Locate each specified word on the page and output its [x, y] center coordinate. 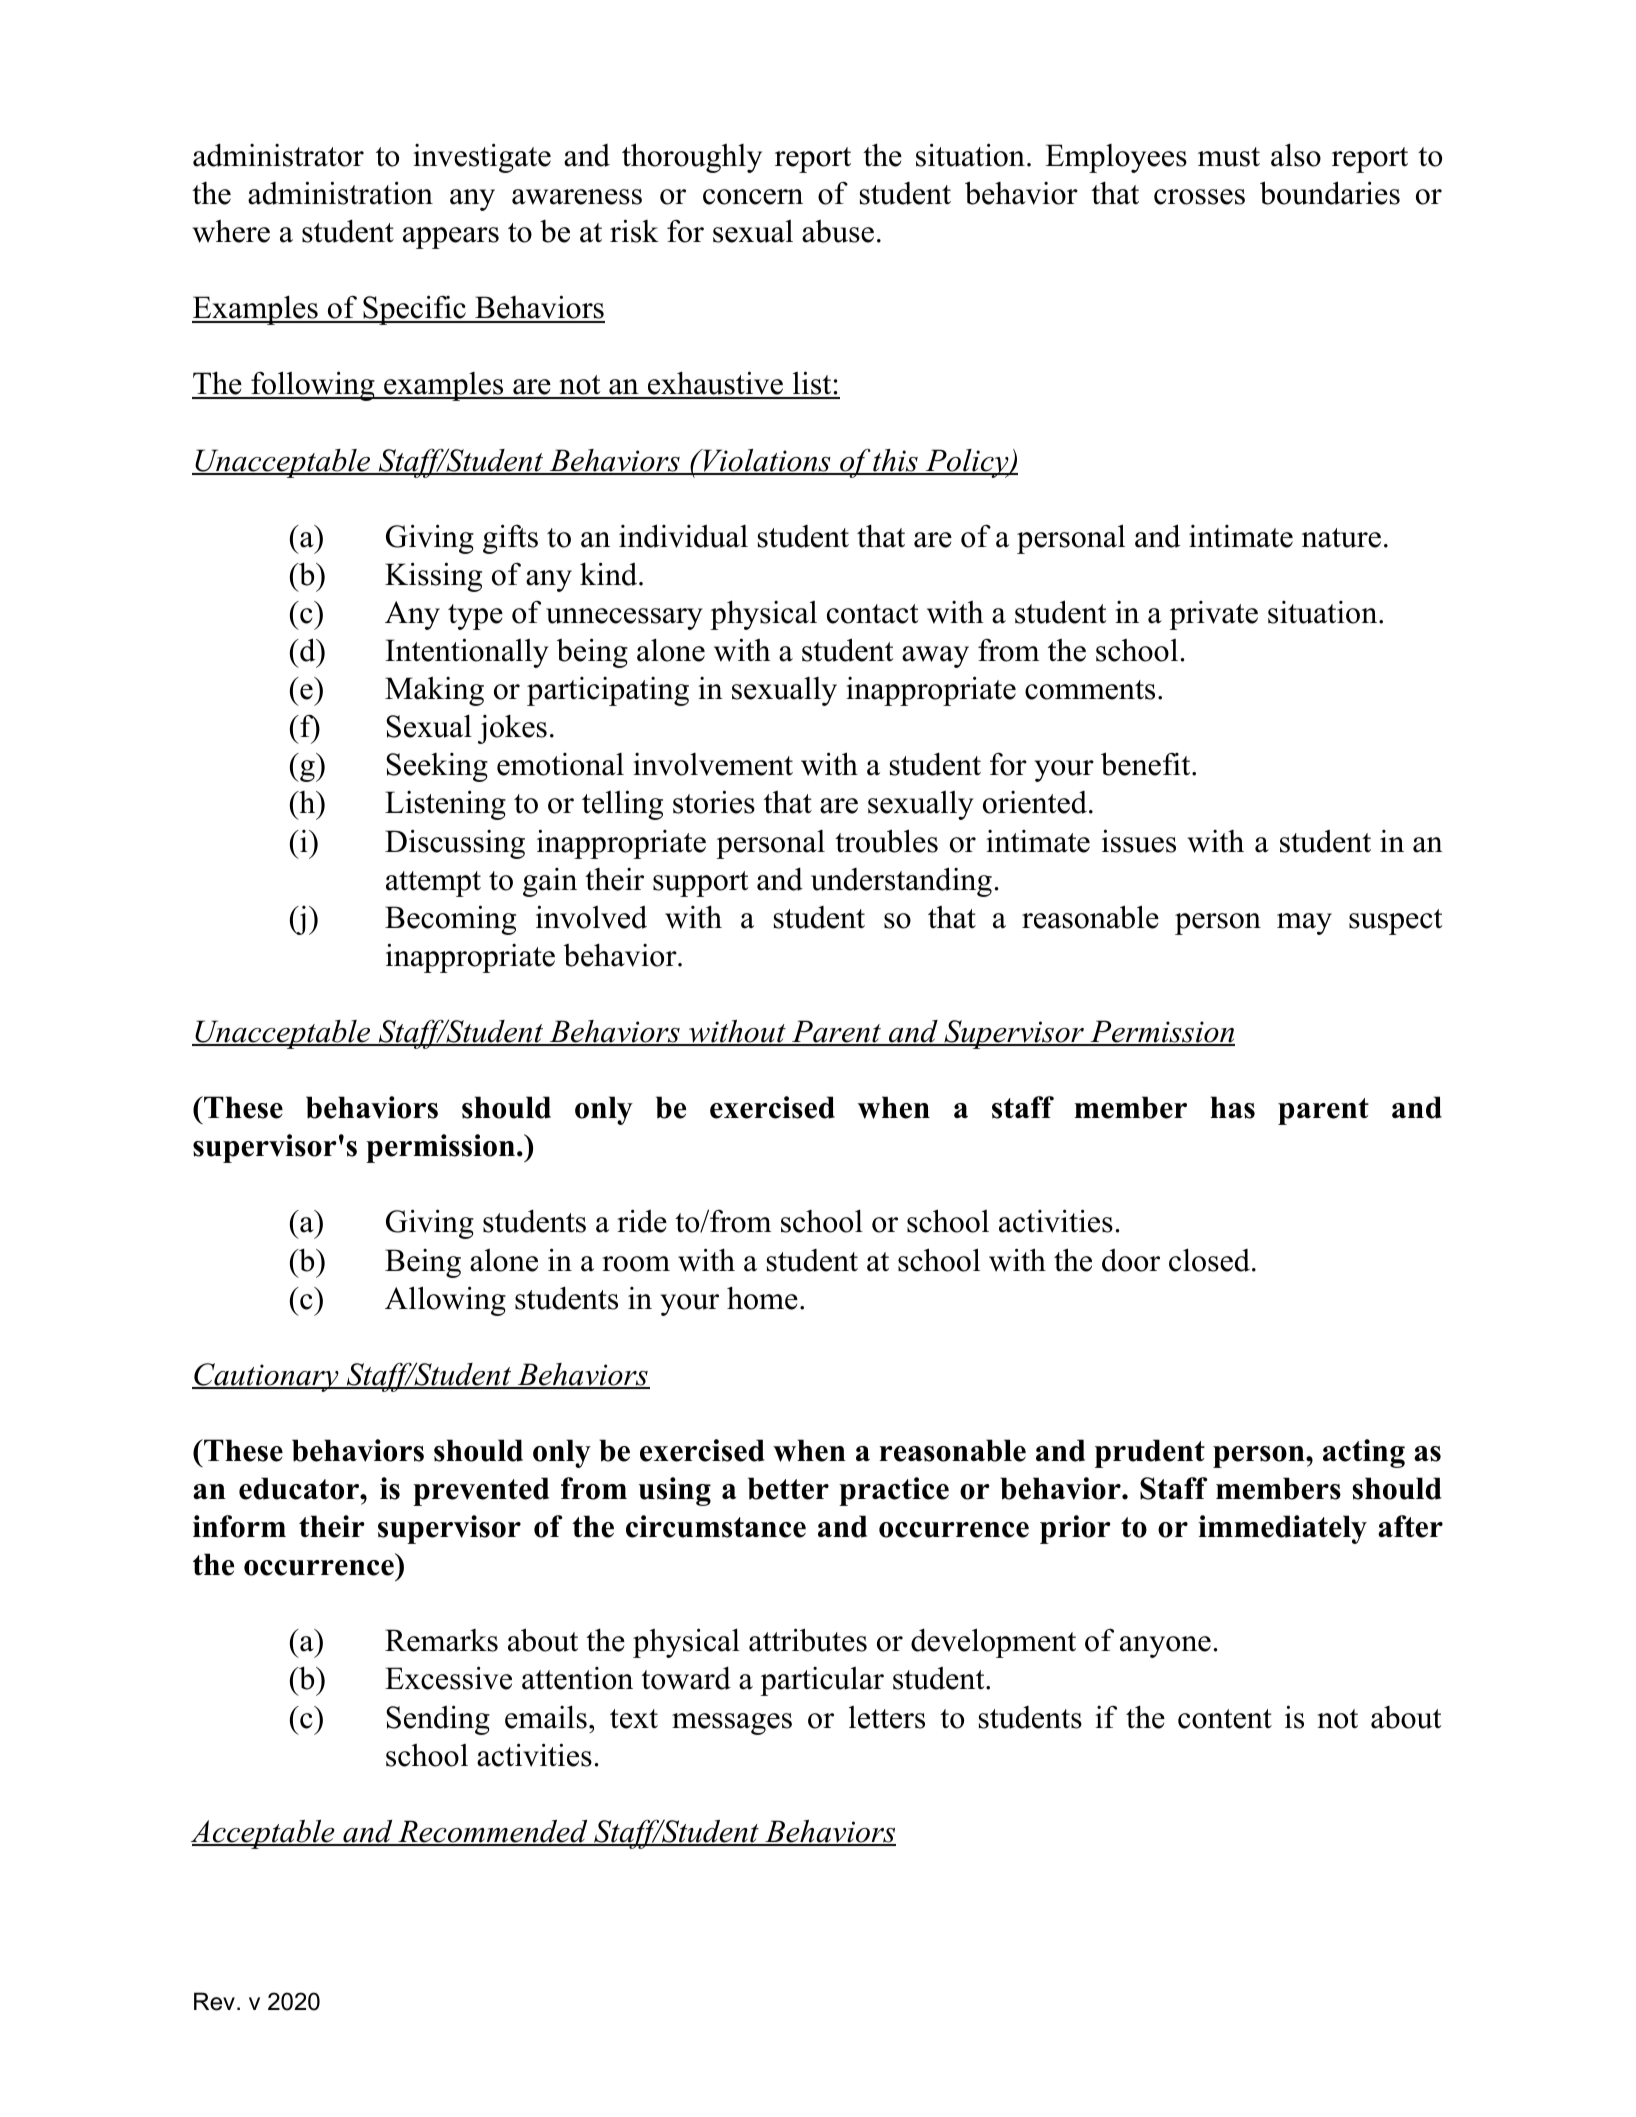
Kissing [433, 577]
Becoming [450, 920]
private [1213, 615]
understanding [901, 882]
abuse [838, 231]
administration [340, 193]
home [762, 1298]
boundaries [1330, 193]
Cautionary [266, 1377]
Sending [438, 1720]
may [1304, 924]
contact [873, 614]
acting [1364, 1453]
